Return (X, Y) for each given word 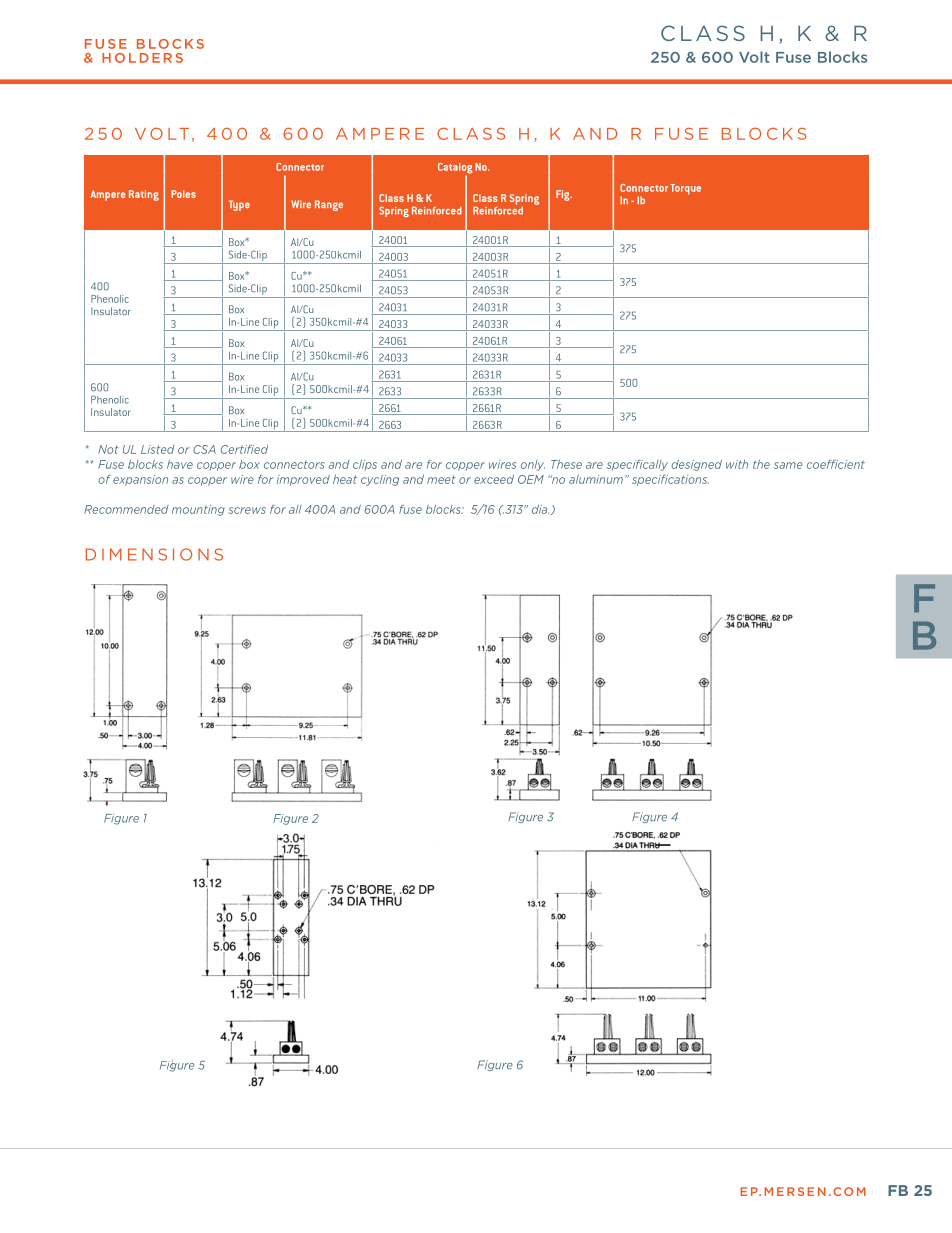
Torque (685, 189)
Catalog (455, 169)
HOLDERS (142, 58)
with (737, 464)
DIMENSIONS (154, 554)
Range (329, 205)
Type (239, 205)
